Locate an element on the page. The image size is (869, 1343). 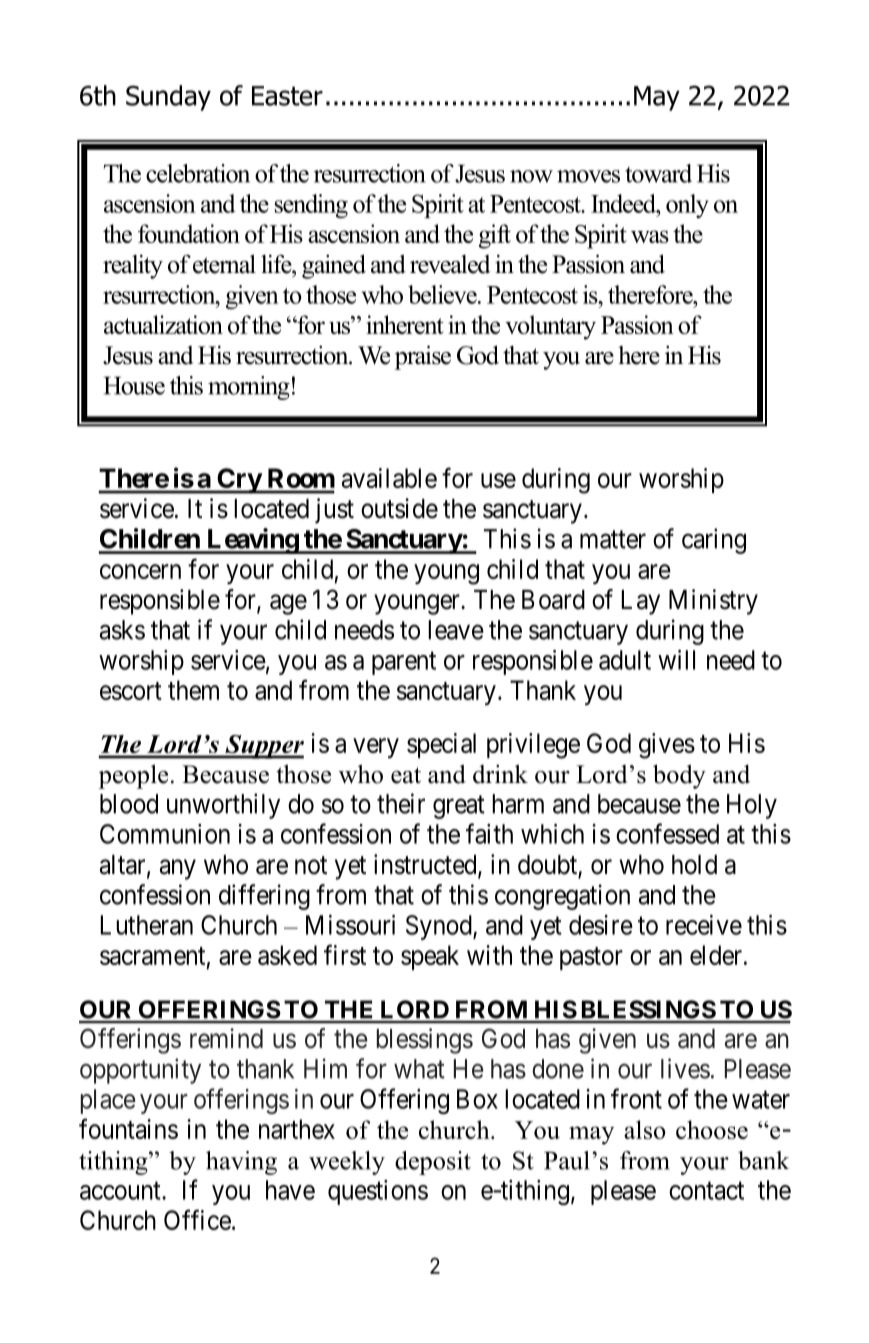
Sunday is located at coordinates (168, 98).
